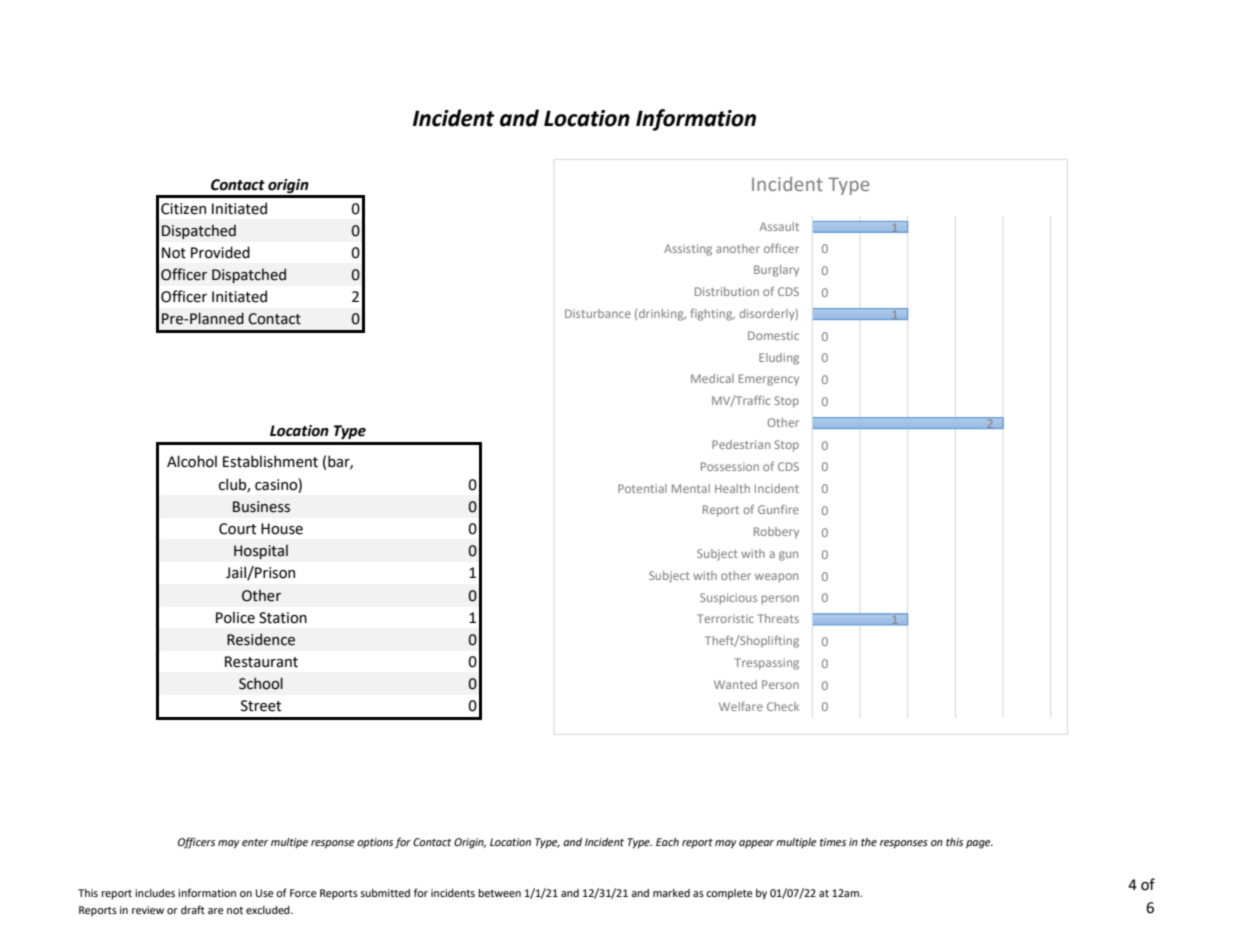 The image size is (1233, 952). Describe the element at coordinates (220, 252) in the screenshot. I see `Provided` at that location.
